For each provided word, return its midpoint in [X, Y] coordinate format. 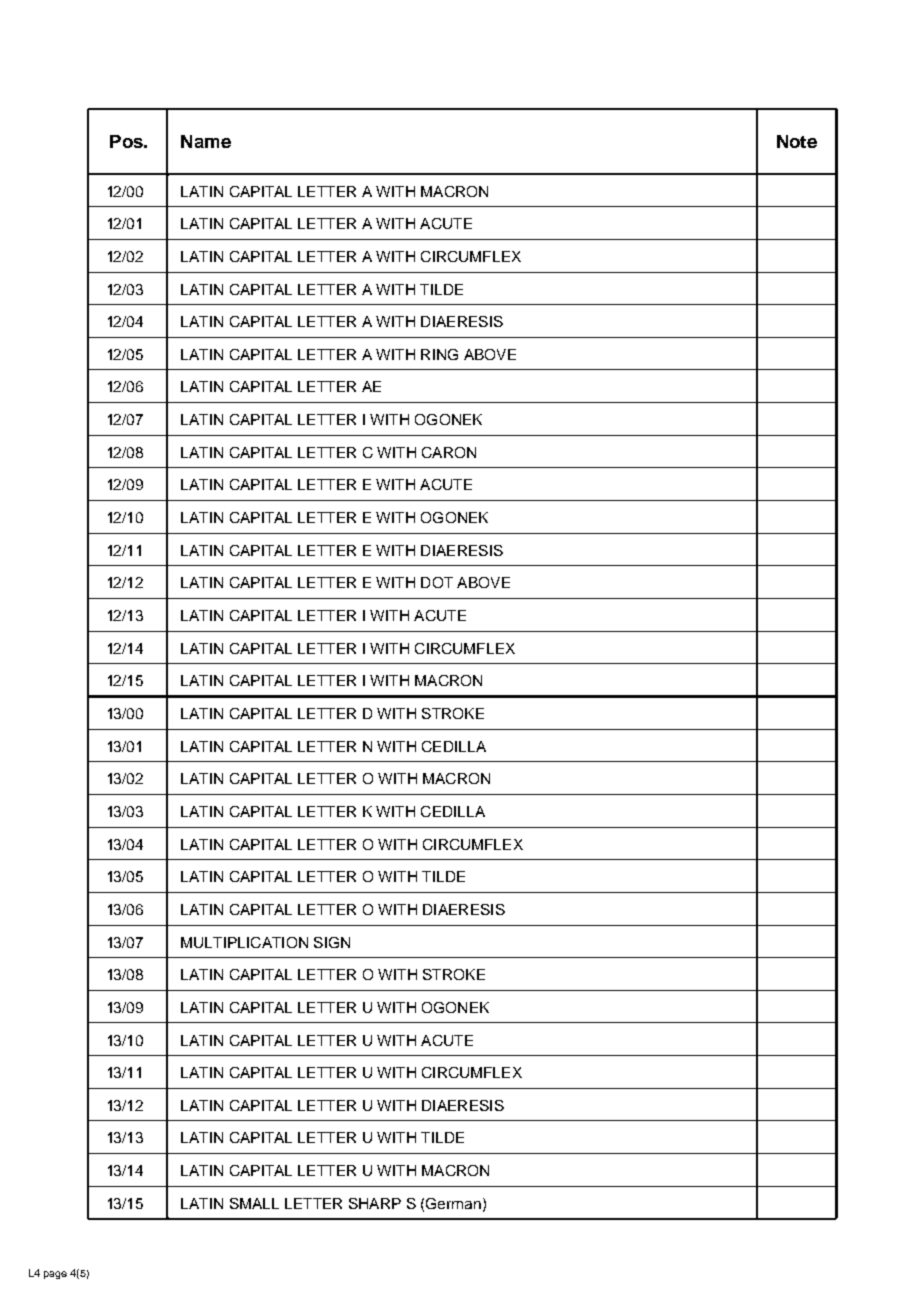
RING [439, 354]
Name [206, 141]
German [453, 1203]
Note [797, 141]
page [55, 1275]
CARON [449, 452]
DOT [437, 582]
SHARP [375, 1203]
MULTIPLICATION [244, 942]
